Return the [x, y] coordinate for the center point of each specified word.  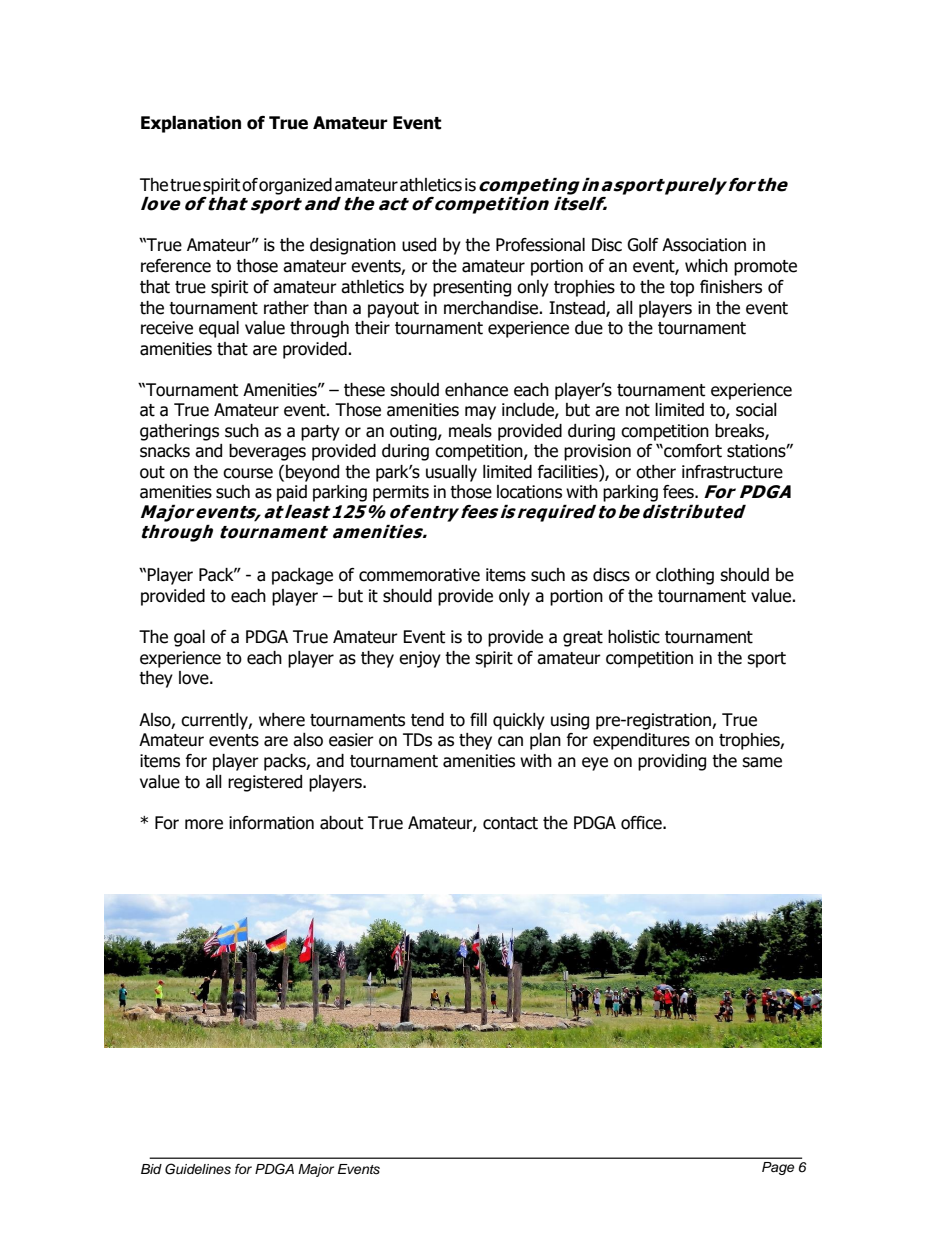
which [706, 266]
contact [510, 823]
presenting [472, 288]
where [282, 720]
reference [176, 266]
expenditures [641, 741]
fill [478, 719]
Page [778, 1168]
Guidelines [198, 1169]
